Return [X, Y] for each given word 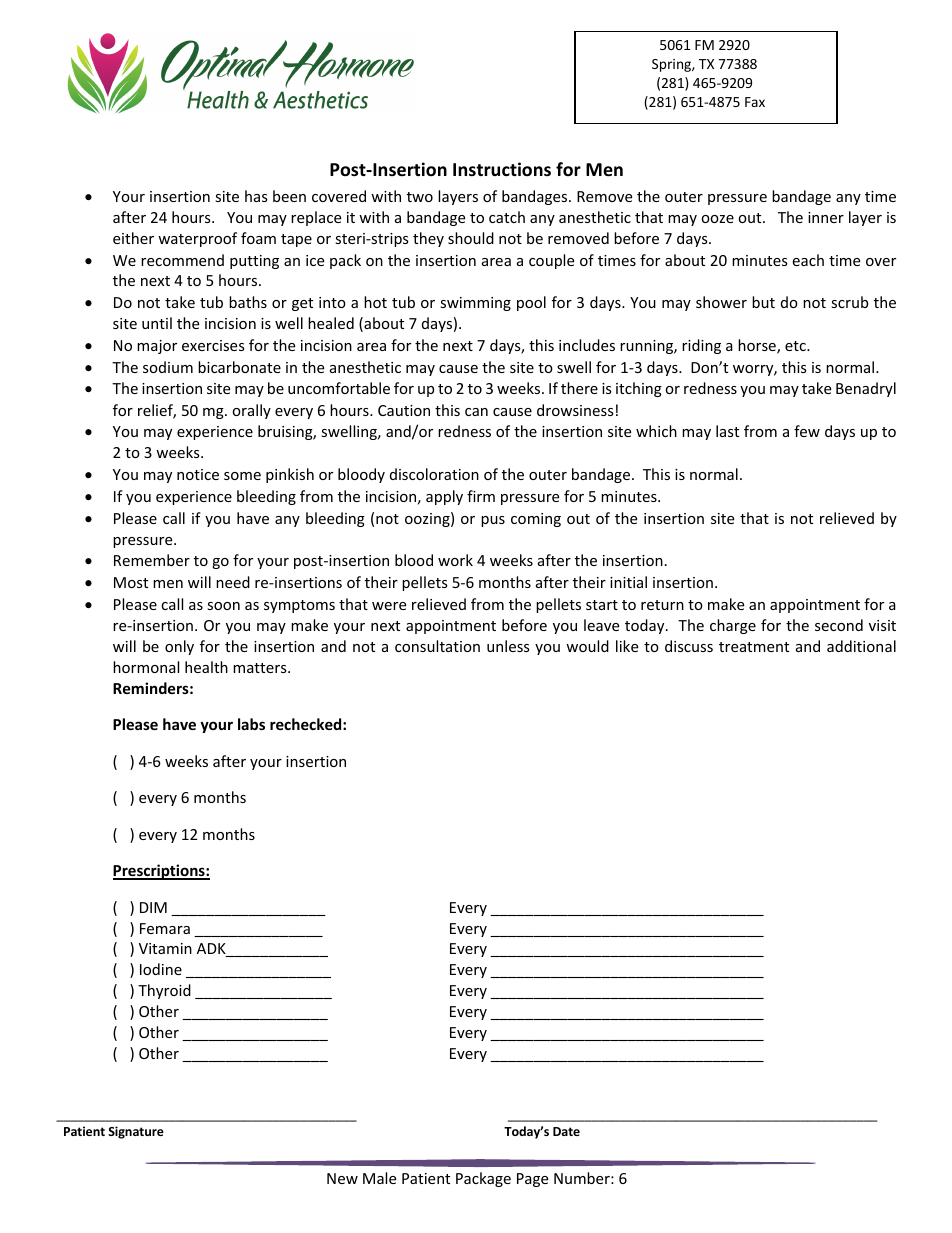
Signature [136, 1132]
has [256, 196]
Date [566, 1131]
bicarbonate [239, 367]
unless [508, 646]
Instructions [502, 169]
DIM [153, 907]
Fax [755, 102]
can [476, 412]
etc [796, 346]
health [206, 667]
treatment [754, 647]
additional [861, 646]
